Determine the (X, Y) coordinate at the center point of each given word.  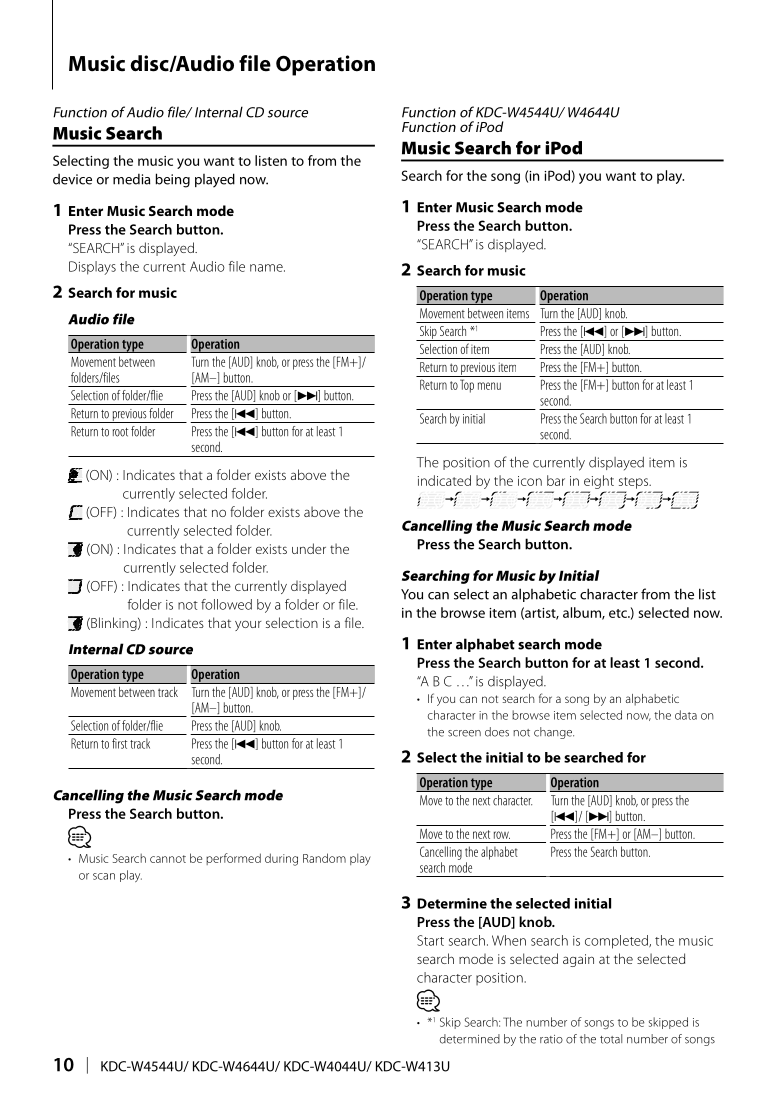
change (554, 733)
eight (599, 482)
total (611, 1039)
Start (430, 940)
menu (489, 386)
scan (104, 876)
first (119, 743)
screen (464, 733)
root (120, 432)
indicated (444, 480)
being (172, 180)
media (131, 179)
